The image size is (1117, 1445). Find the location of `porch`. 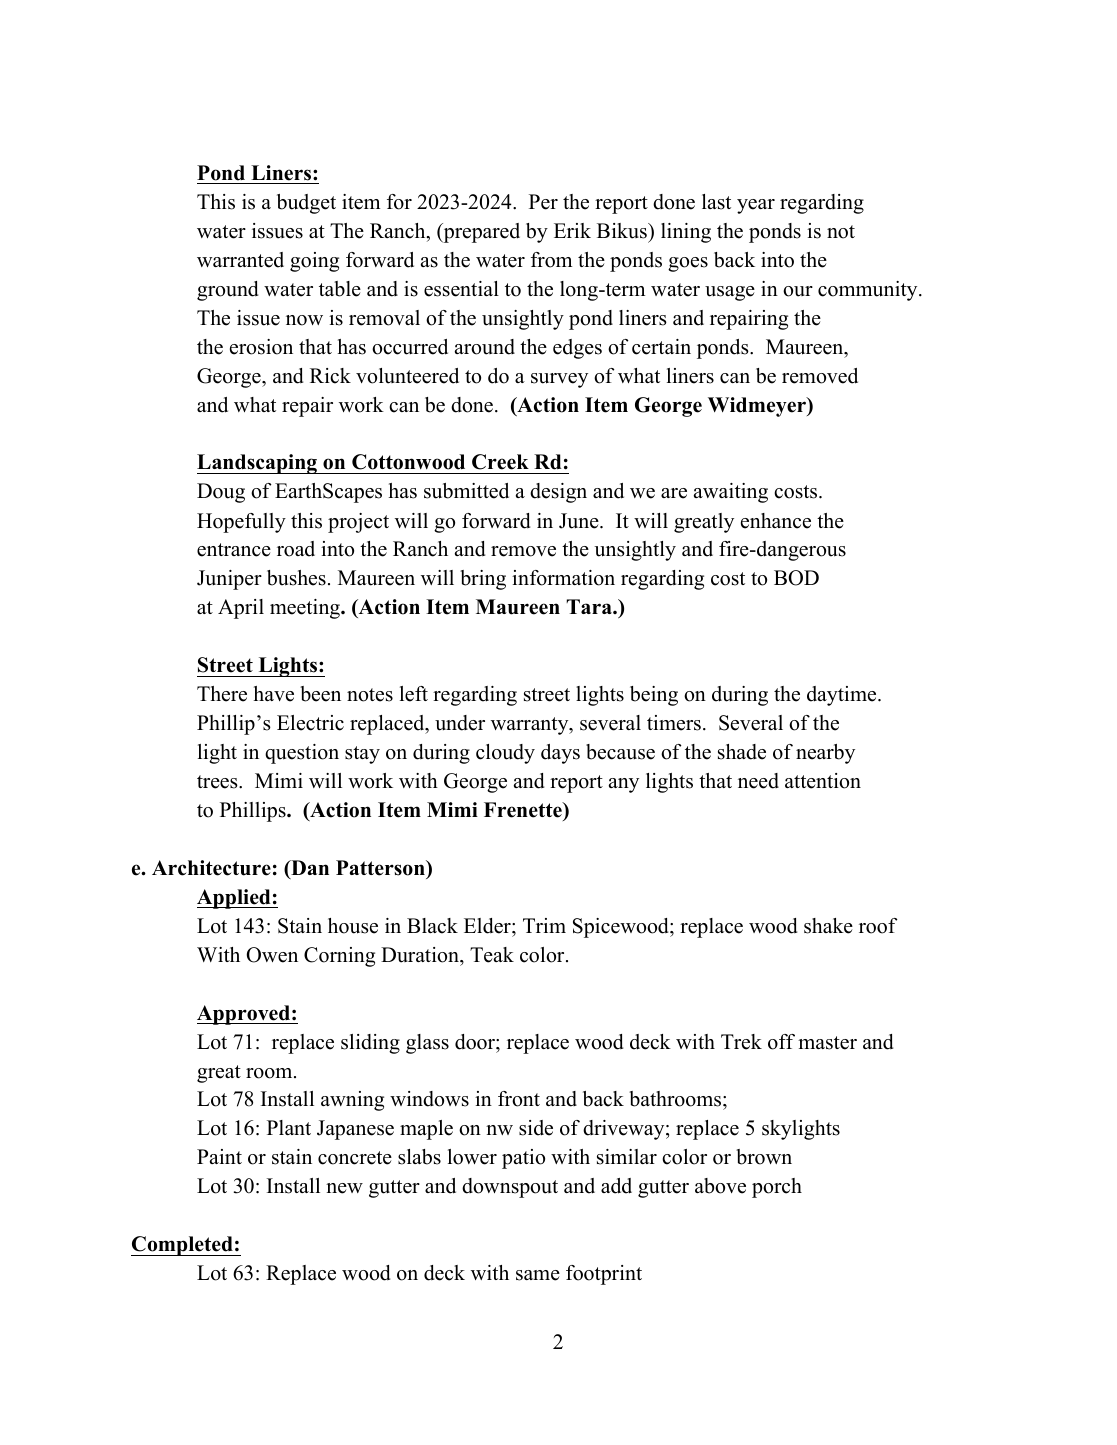

porch is located at coordinates (777, 1188).
